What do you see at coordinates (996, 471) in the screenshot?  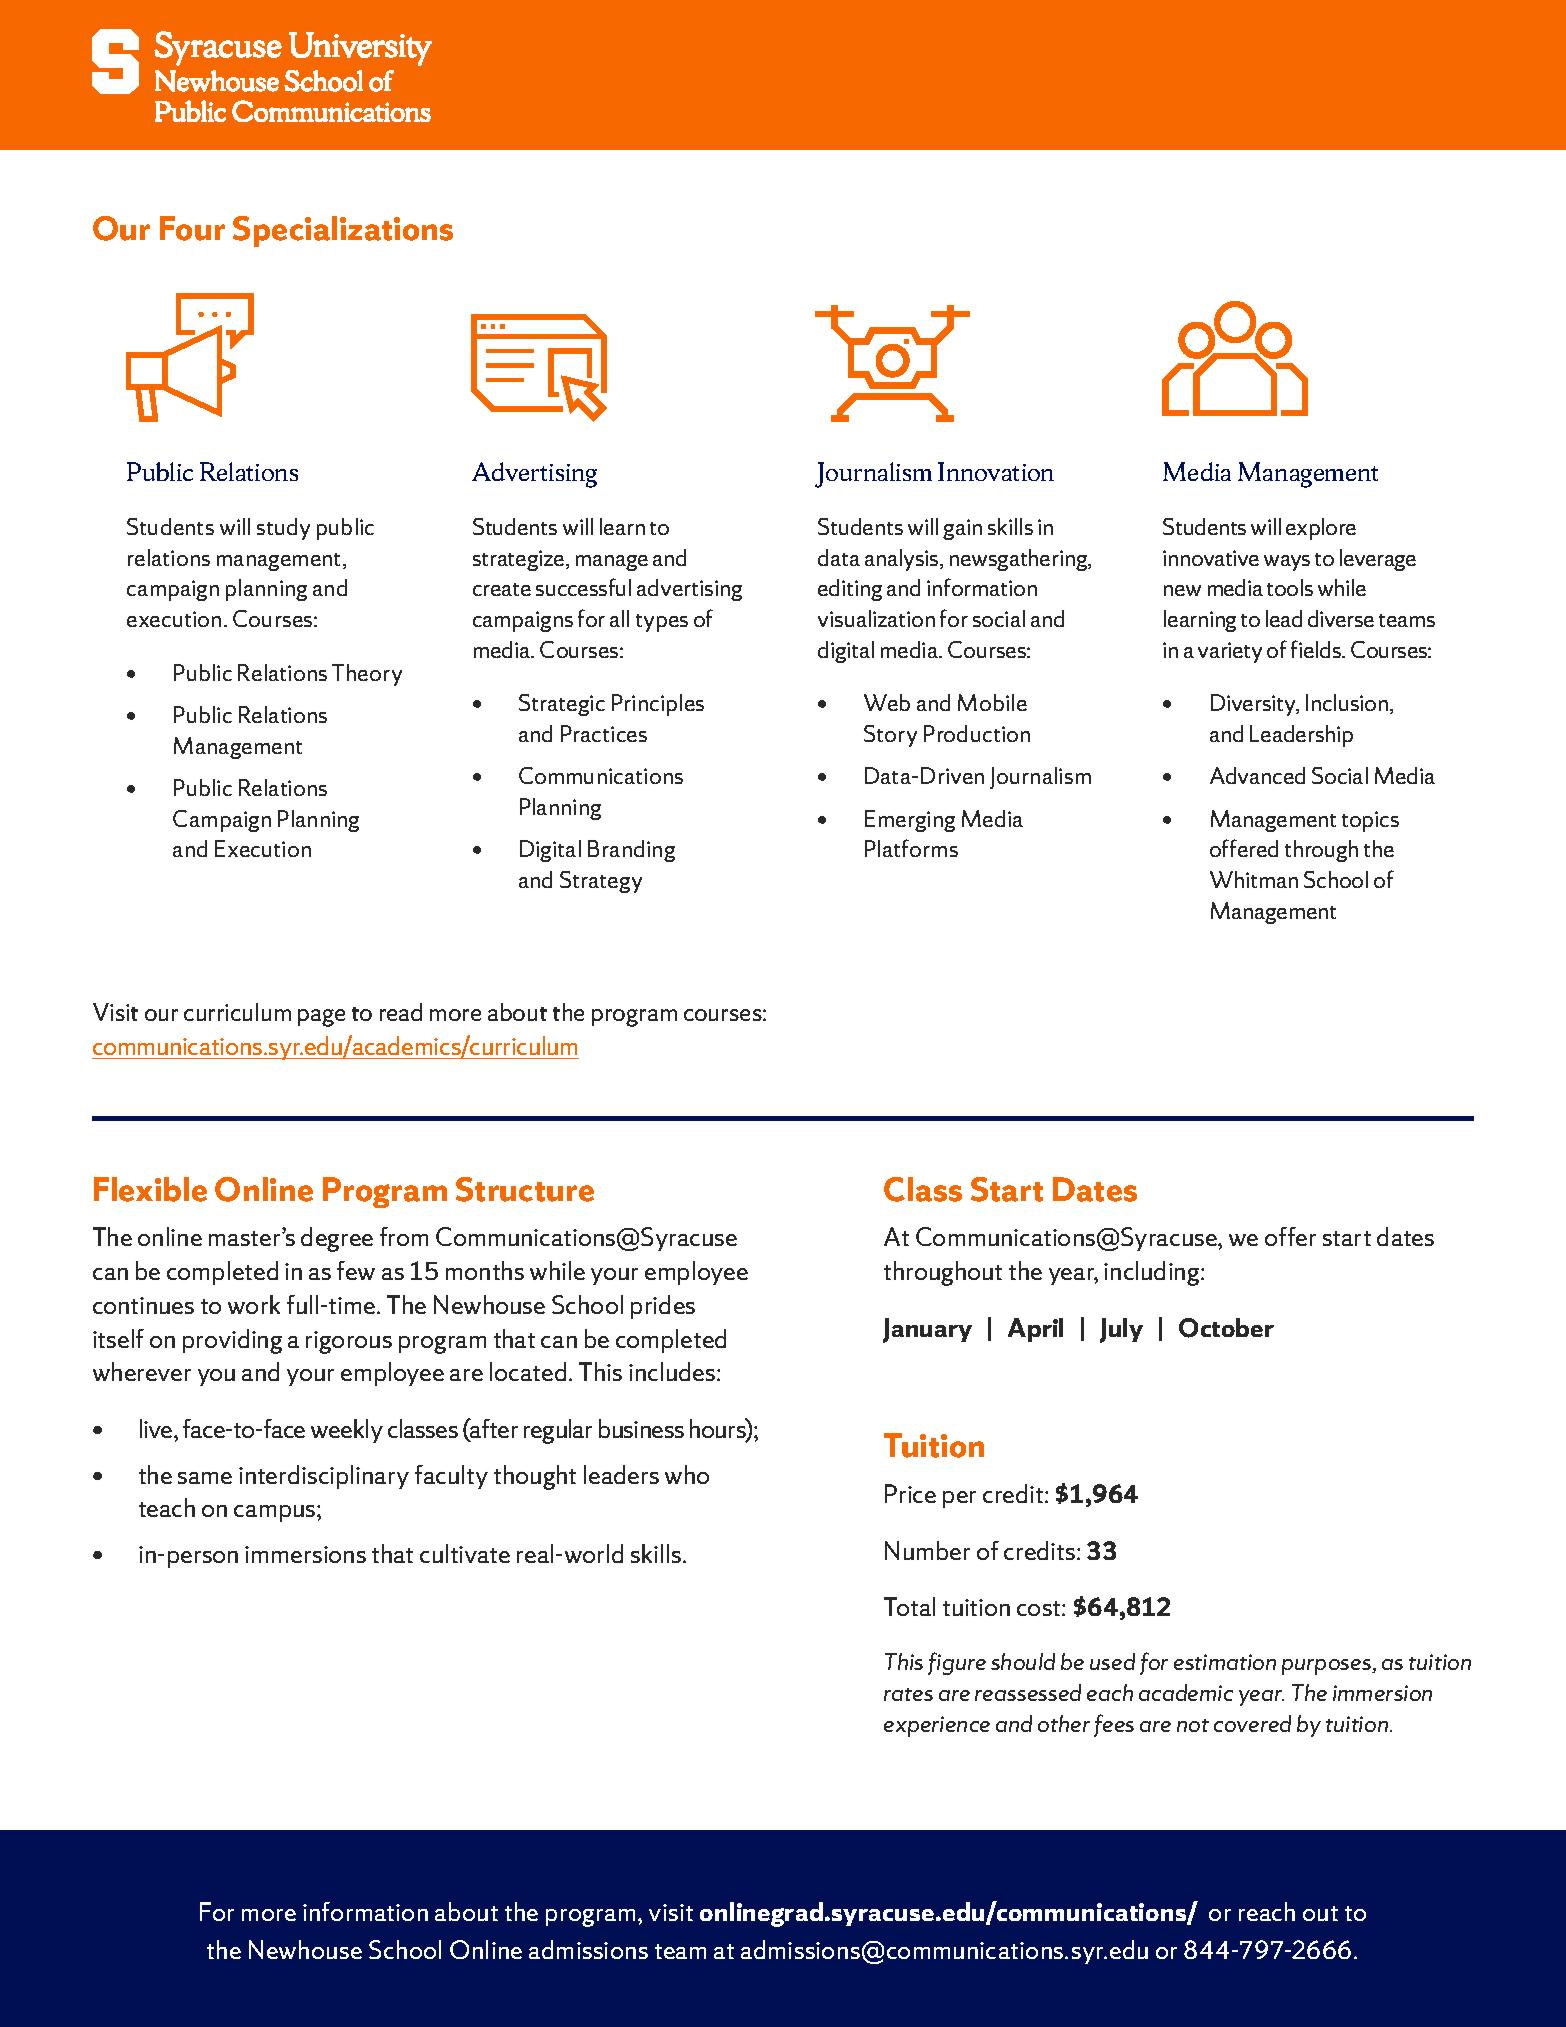 I see `Innovation` at bounding box center [996, 471].
